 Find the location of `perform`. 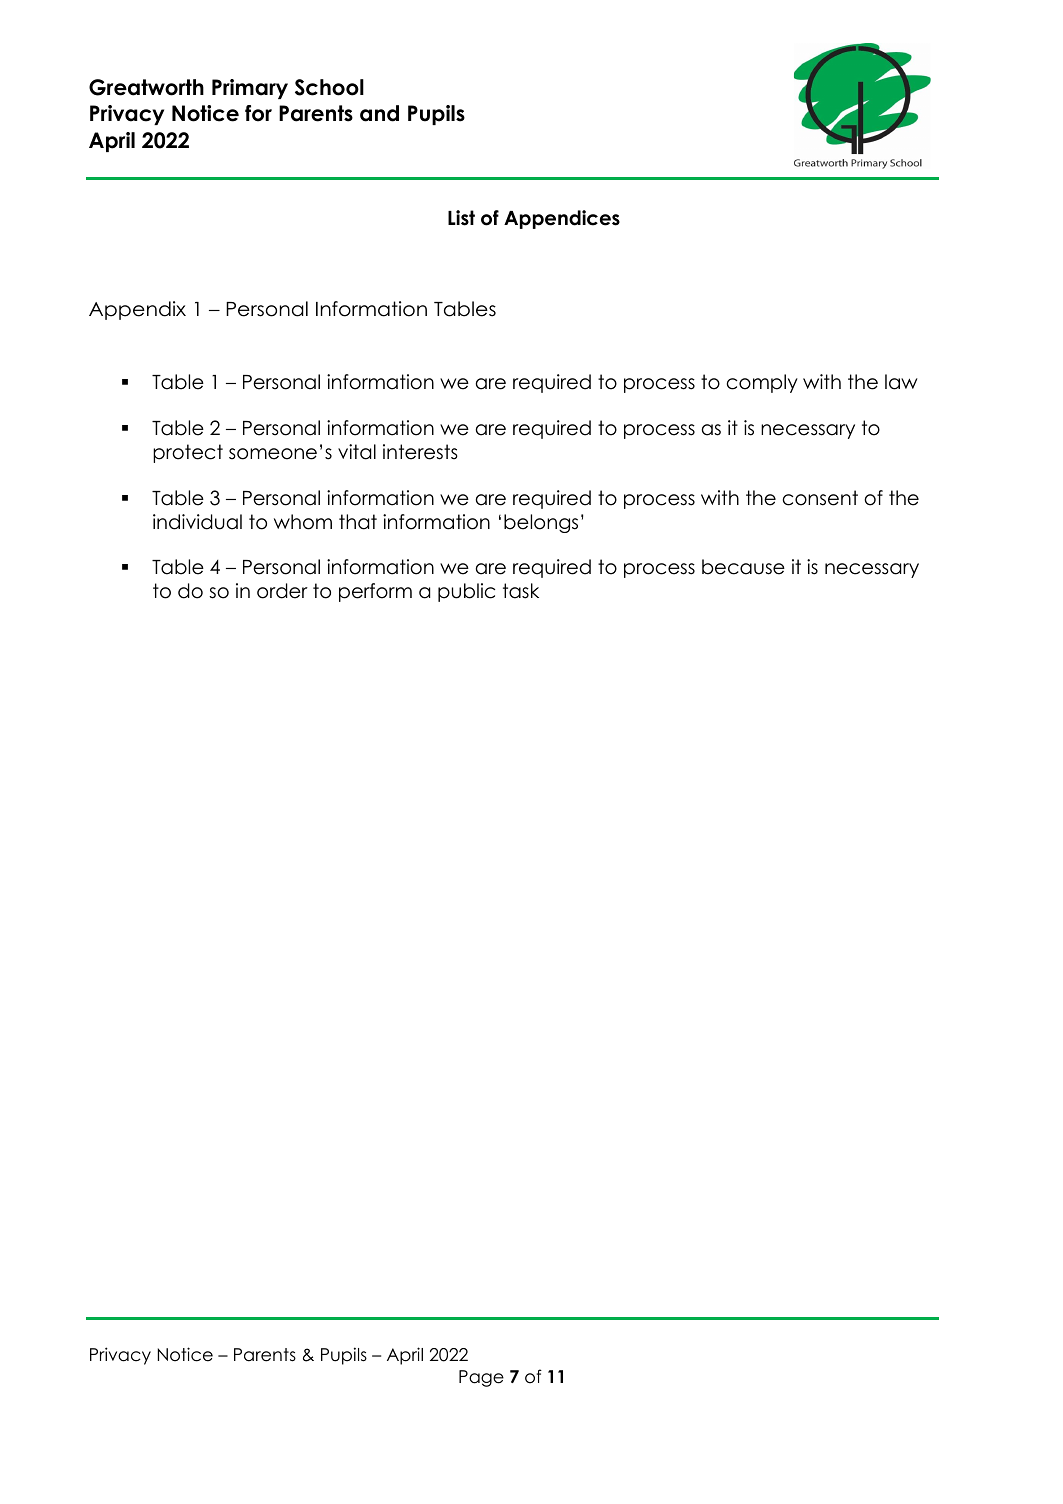

perform is located at coordinates (375, 592).
